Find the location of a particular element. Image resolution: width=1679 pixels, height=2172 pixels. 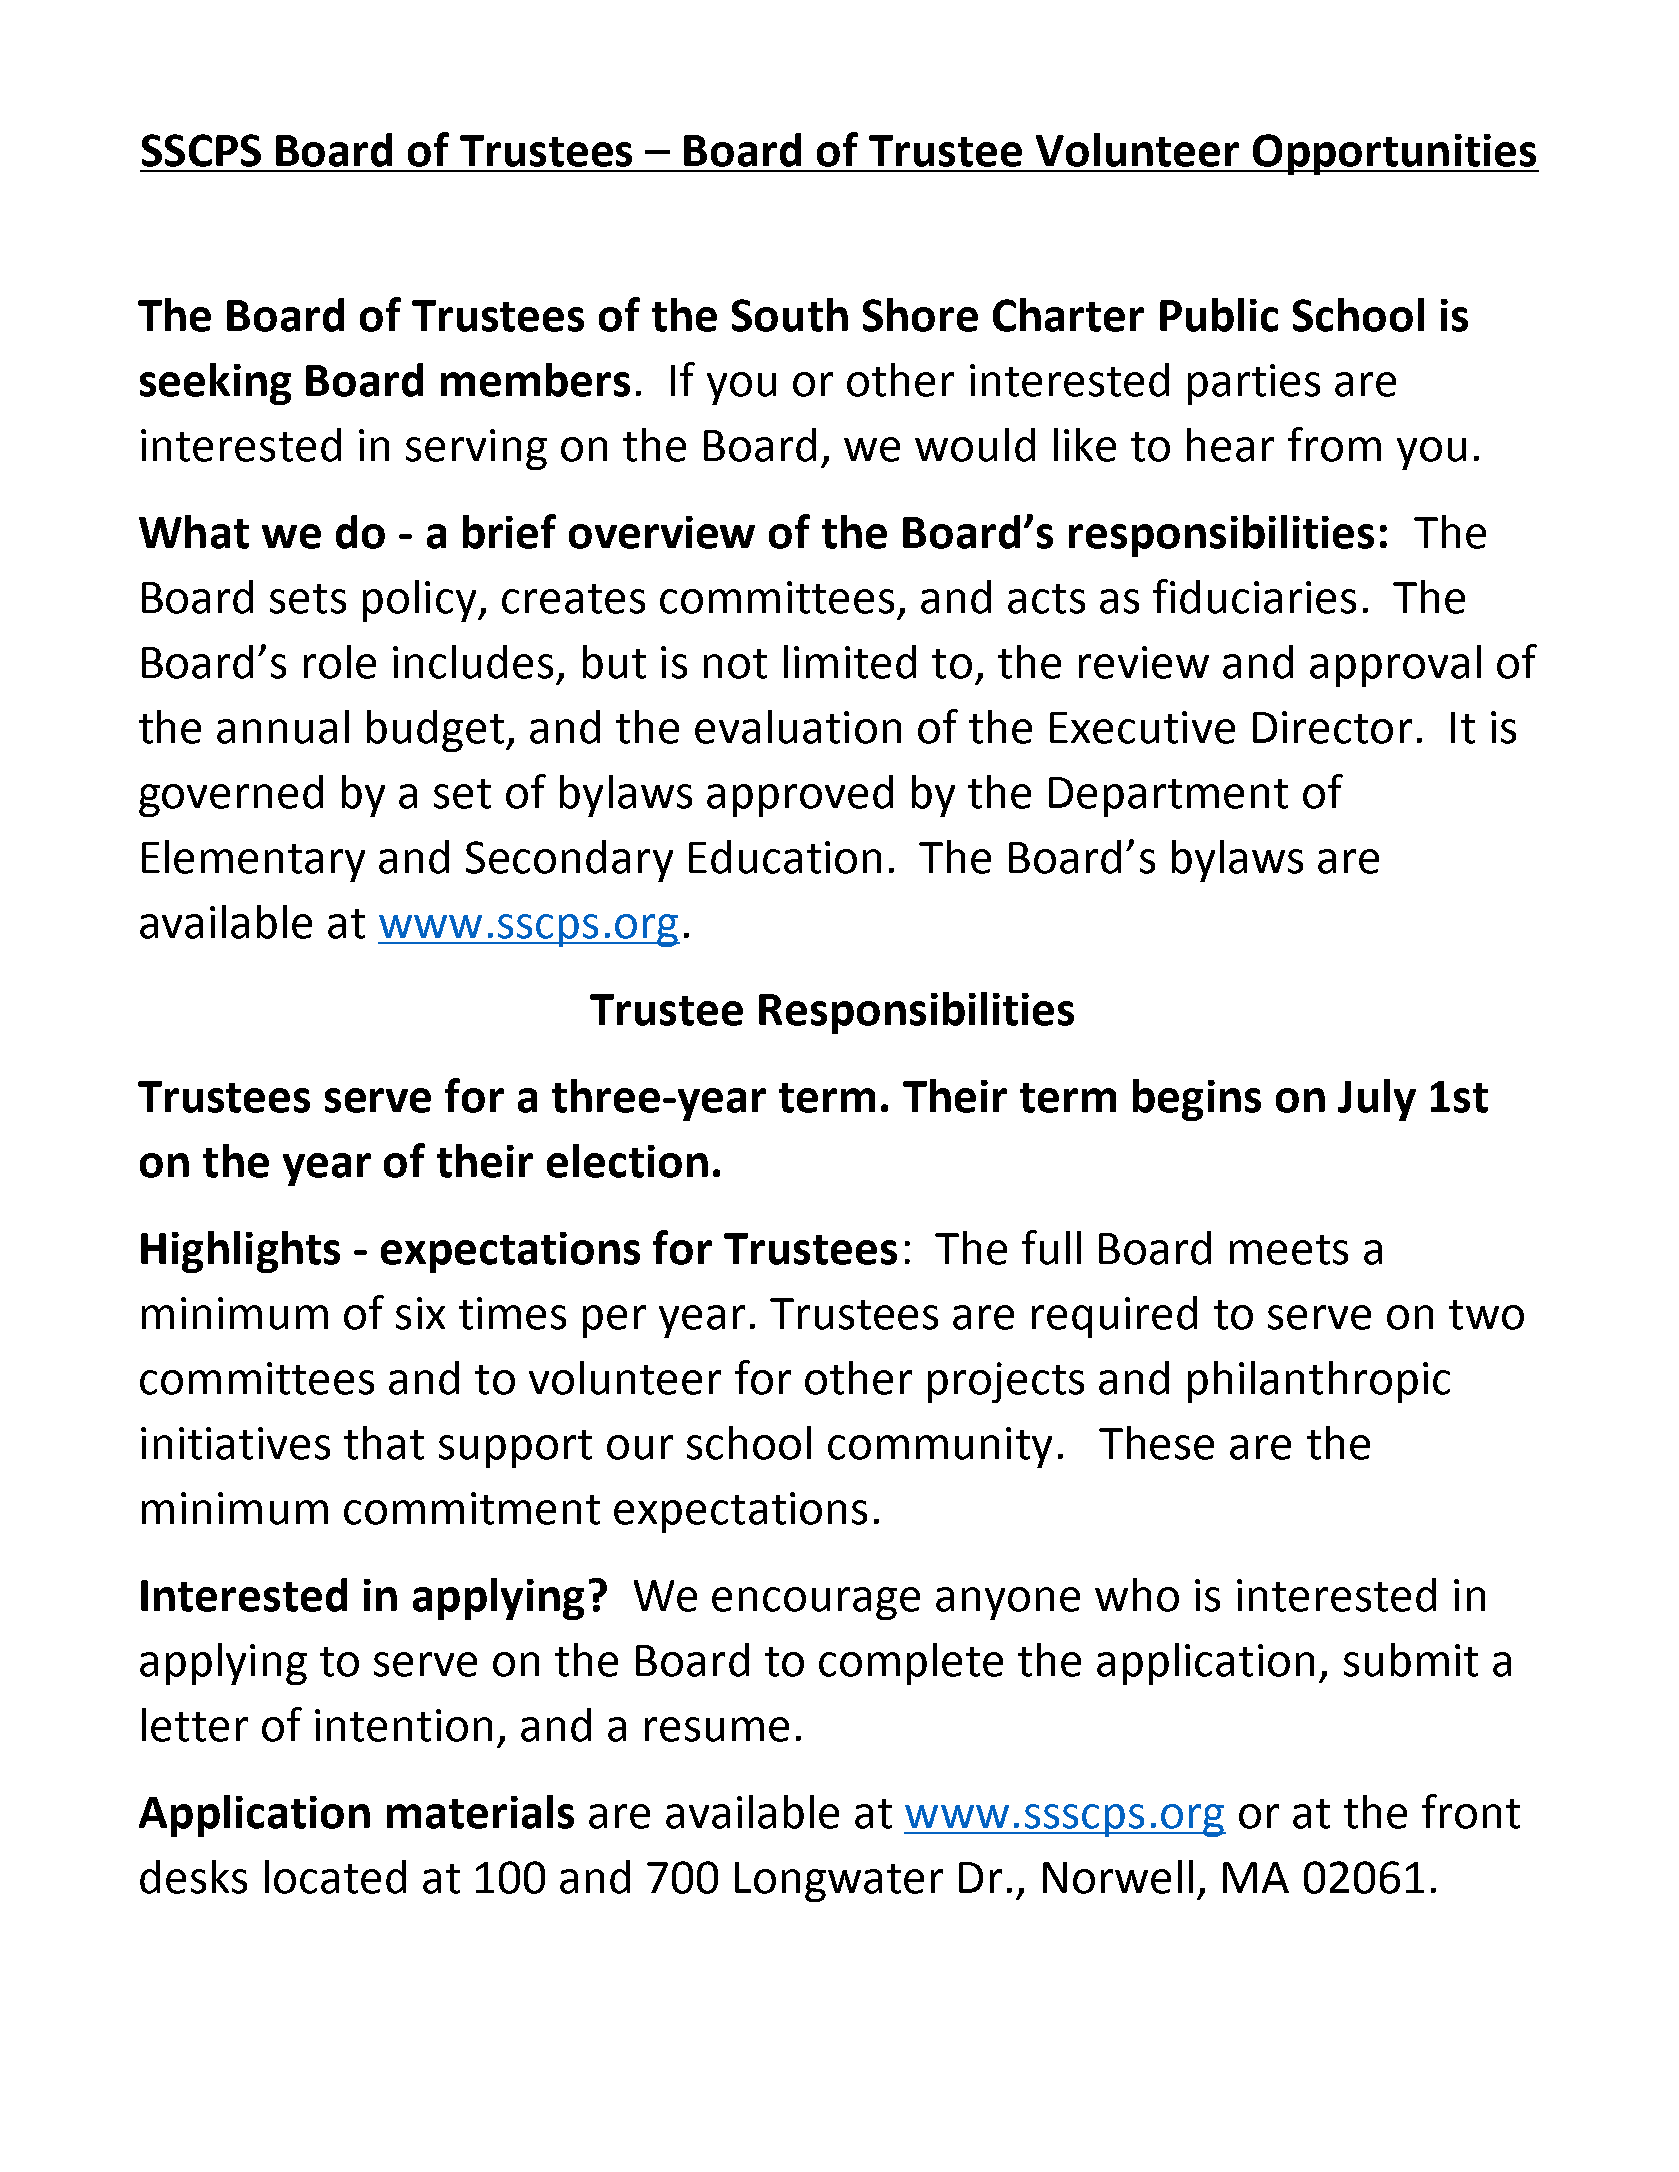

six is located at coordinates (420, 1313).
